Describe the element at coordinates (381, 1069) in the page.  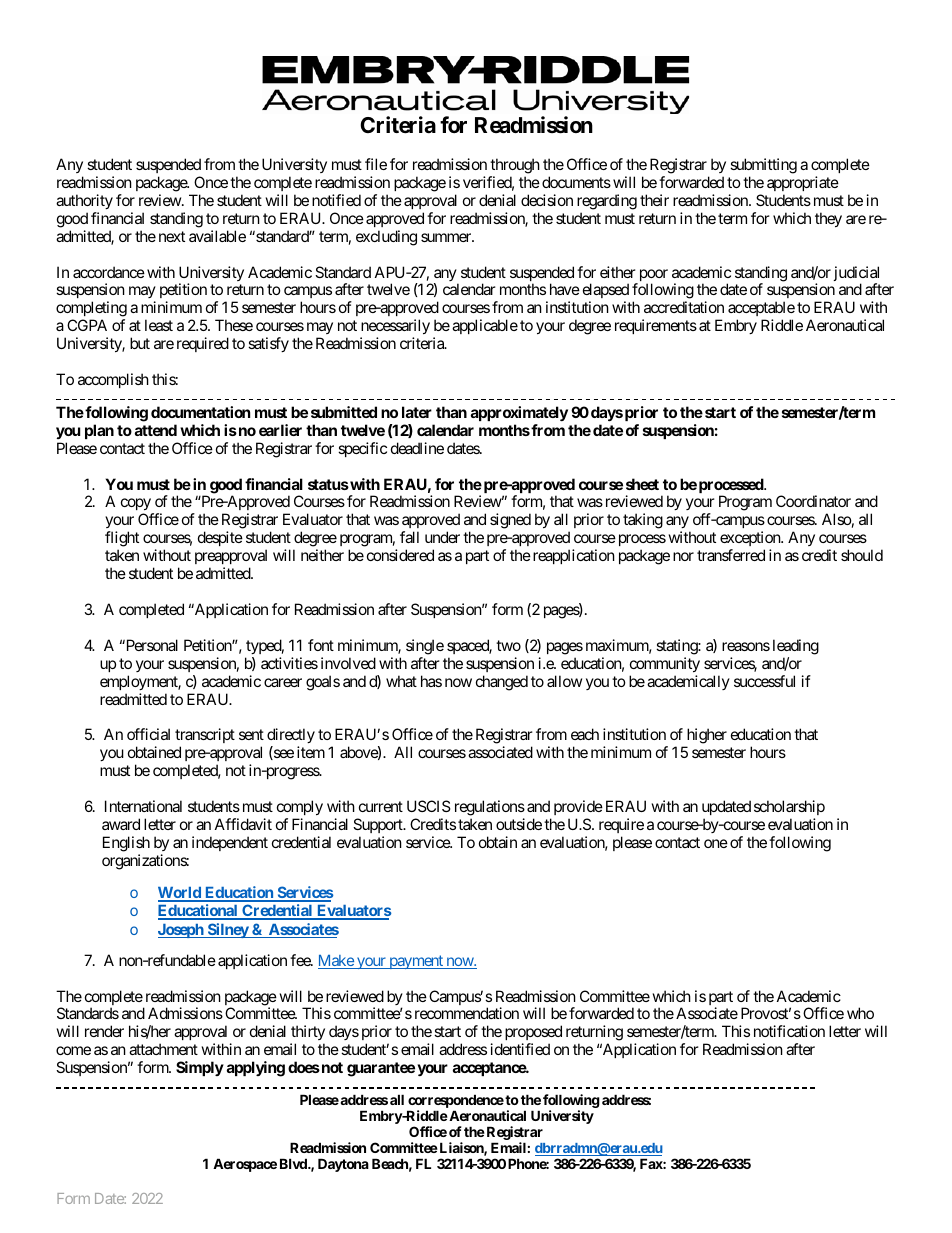
I see `guarantee` at that location.
